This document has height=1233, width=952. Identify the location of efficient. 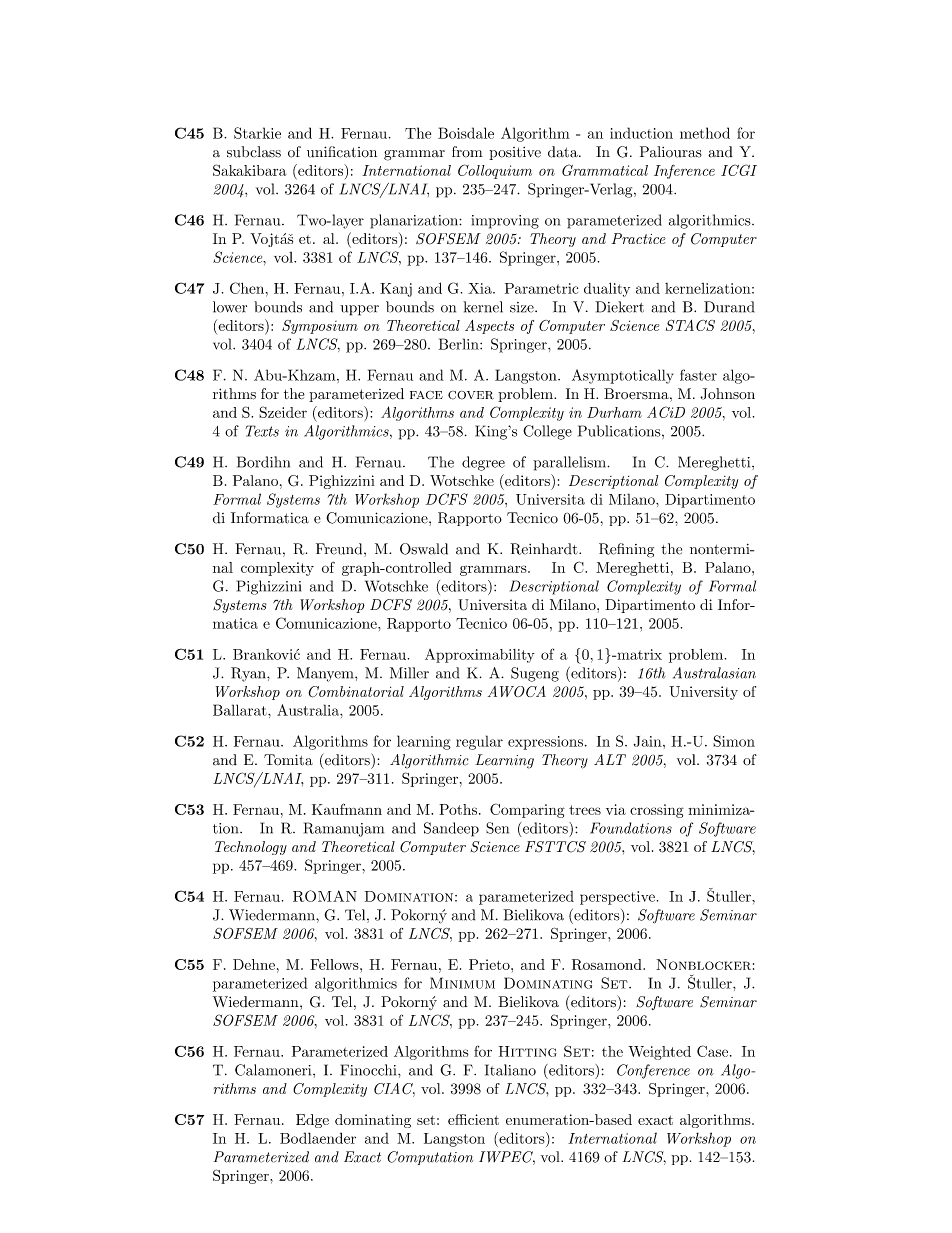
(473, 1119).
